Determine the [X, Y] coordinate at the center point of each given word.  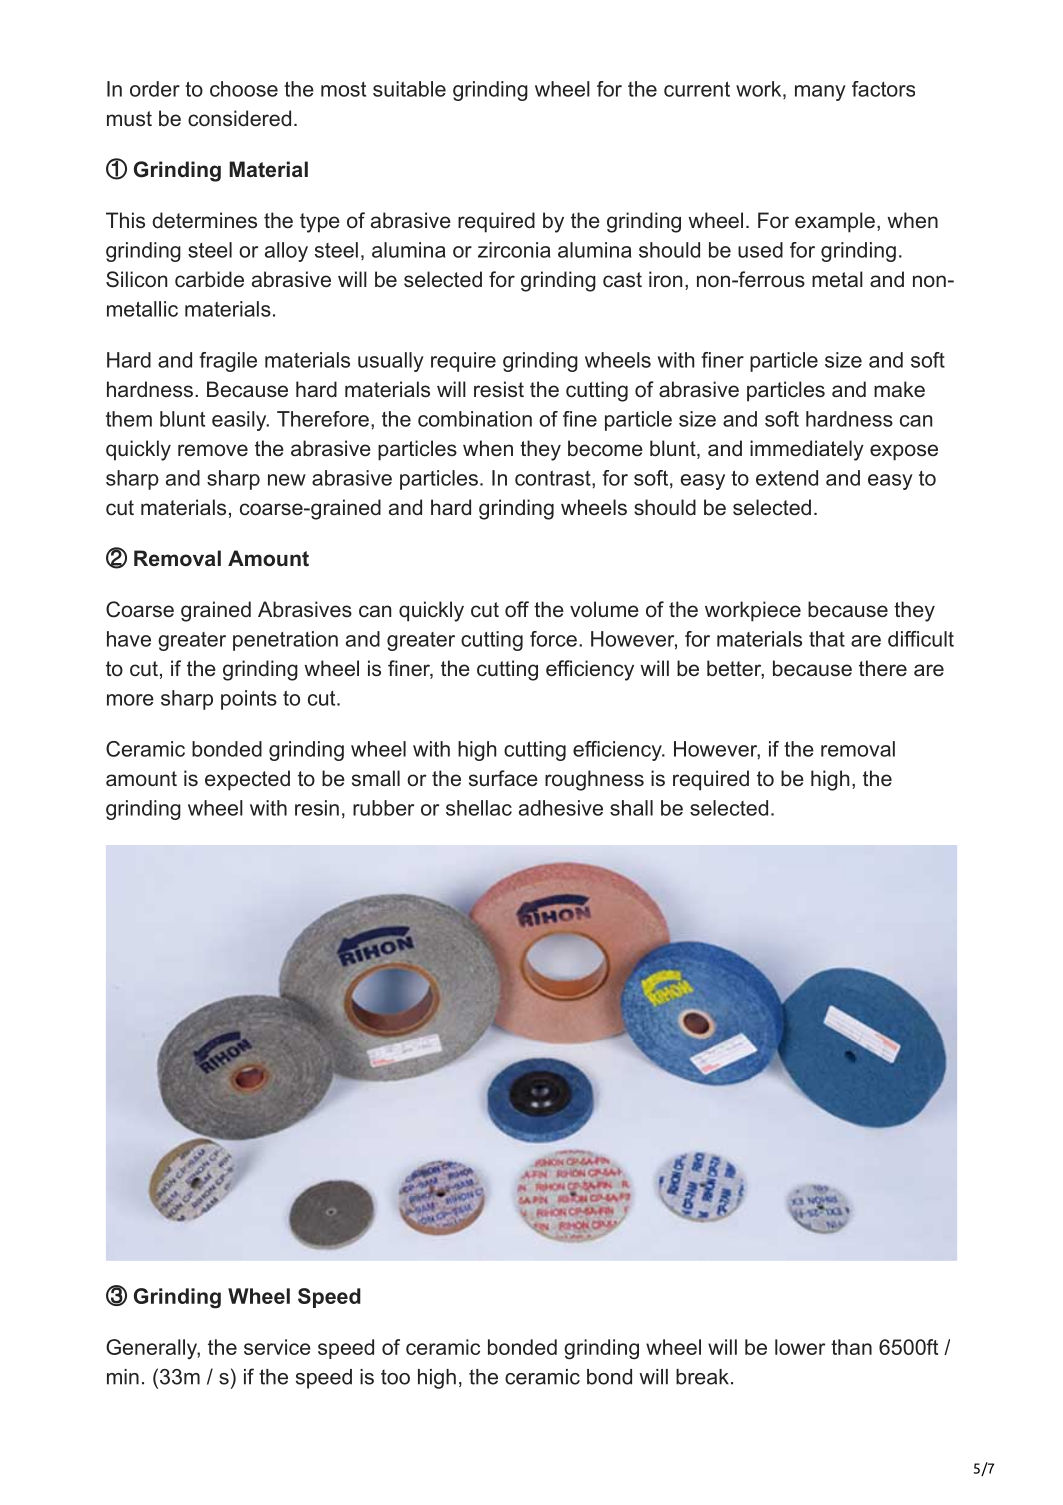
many [820, 93]
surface [503, 778]
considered [239, 118]
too [395, 1377]
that [827, 639]
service [277, 1347]
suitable [409, 89]
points [249, 700]
